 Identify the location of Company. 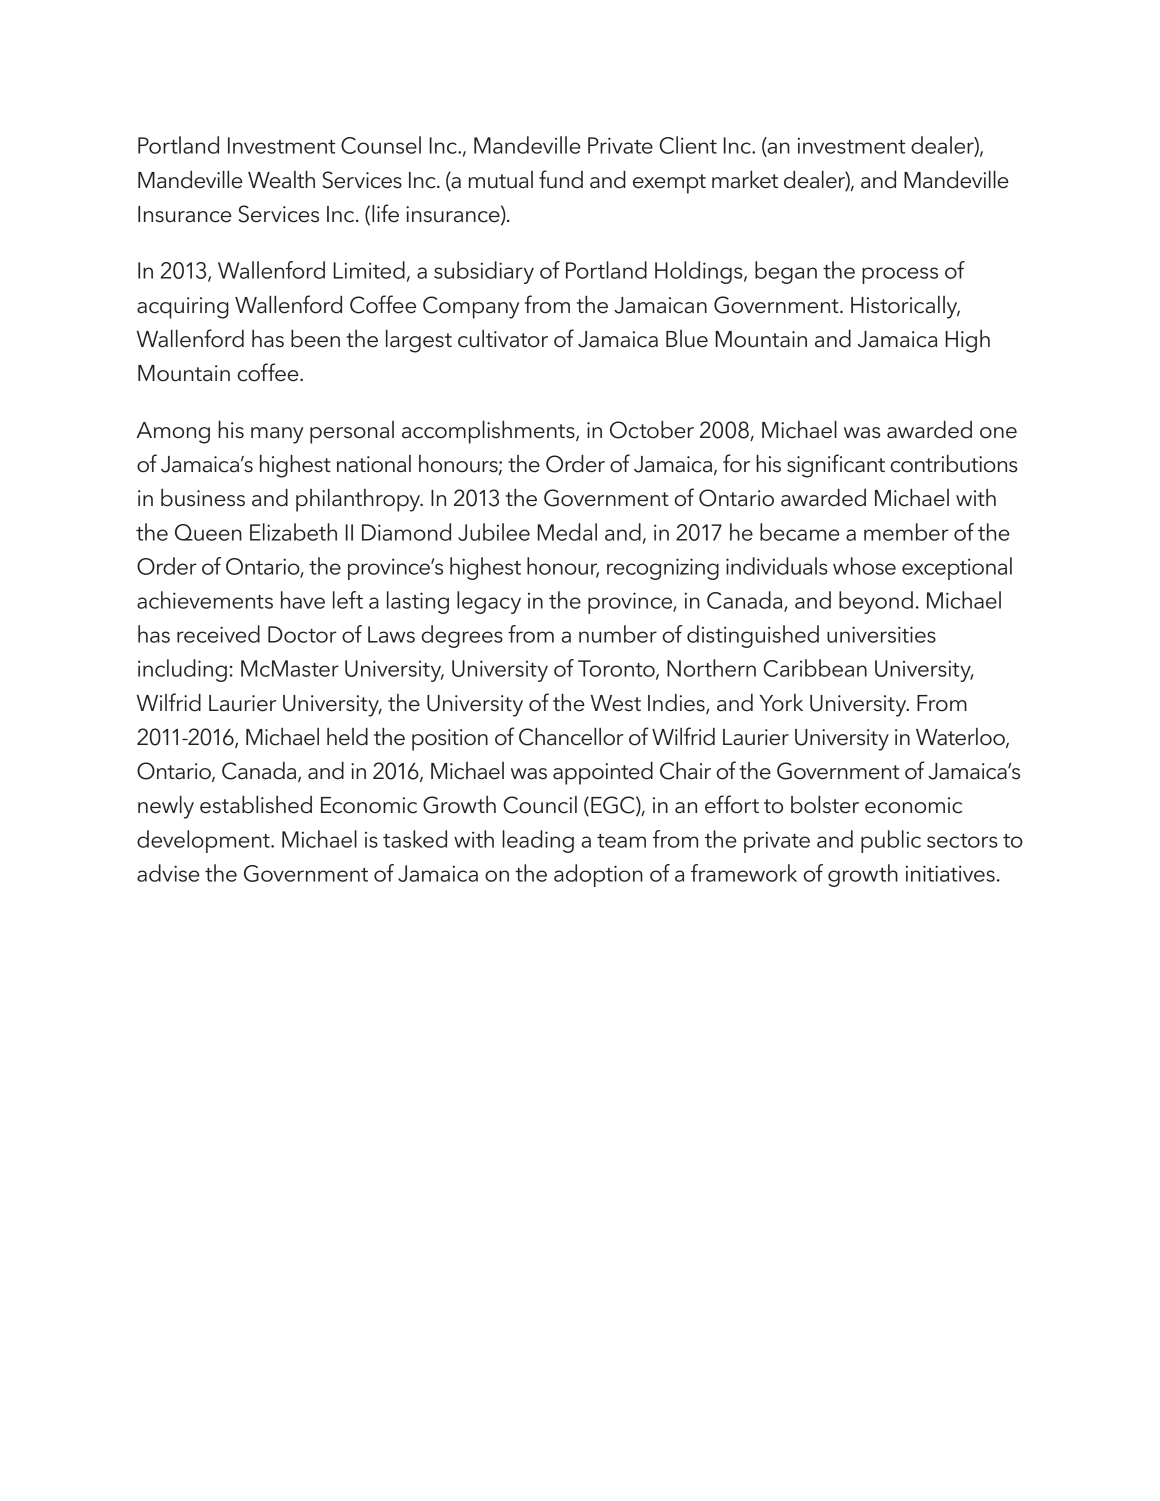
(471, 307).
